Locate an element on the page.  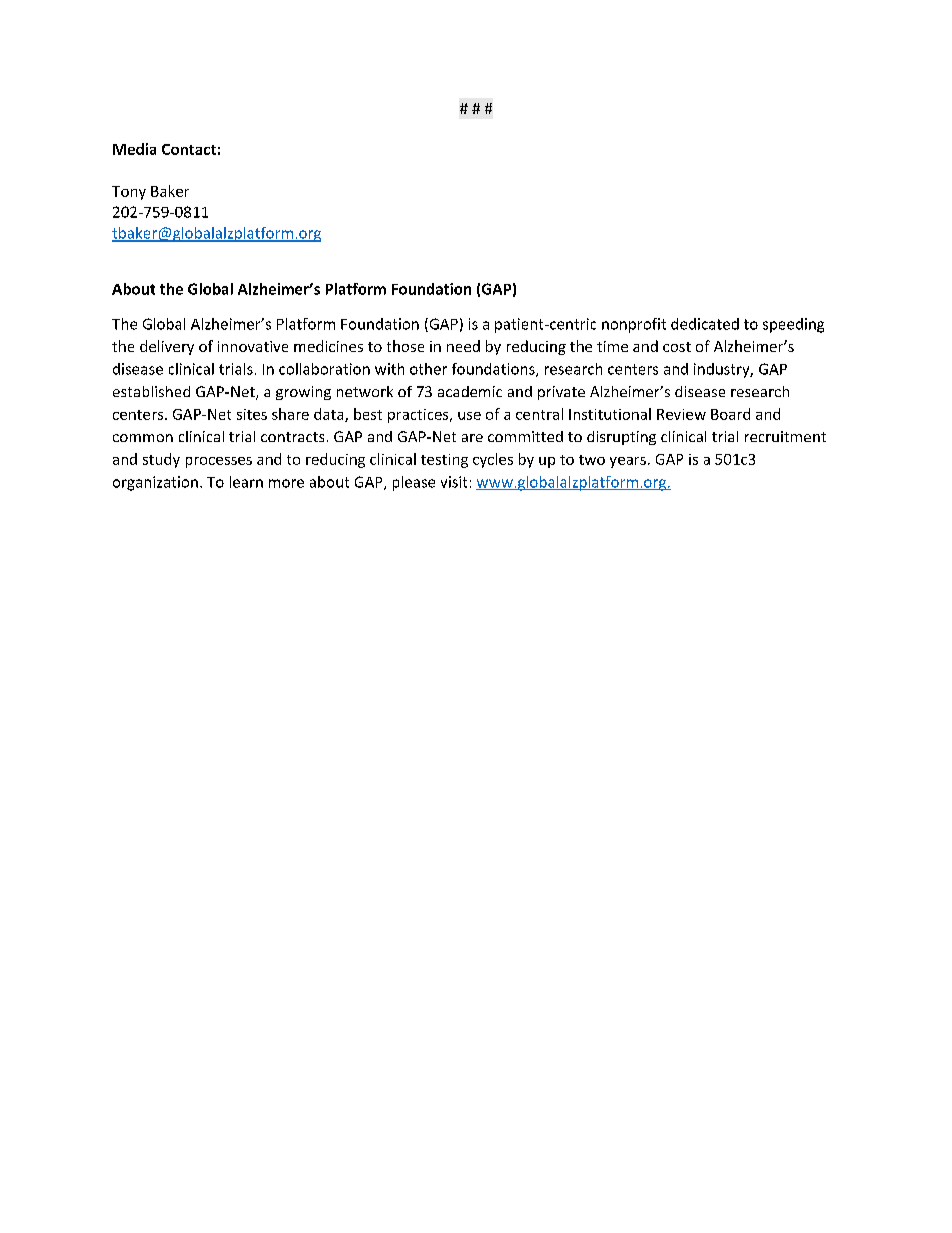
processes is located at coordinates (219, 462).
